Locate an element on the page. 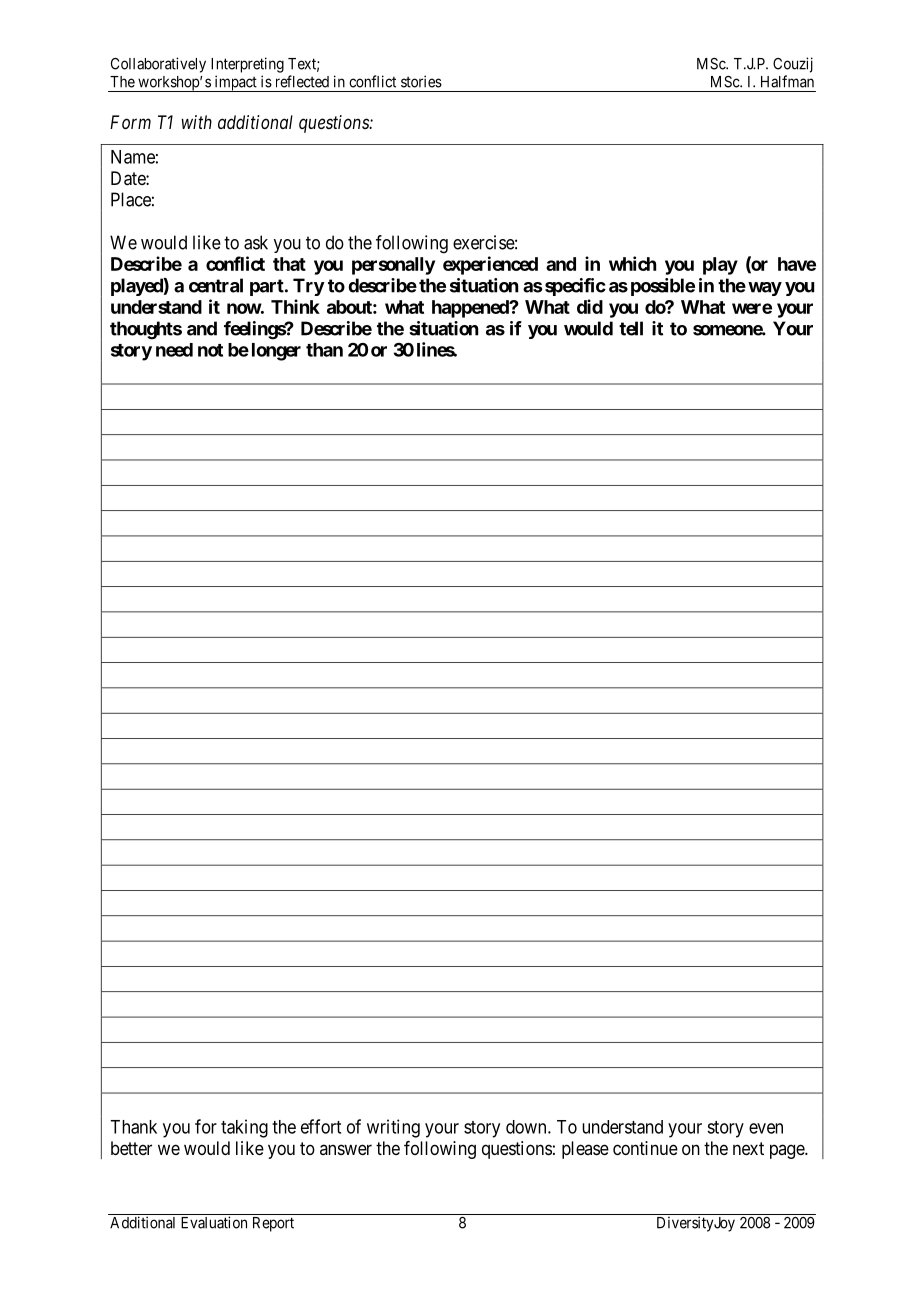 The height and width of the document is (1308, 924). with is located at coordinates (196, 122).
